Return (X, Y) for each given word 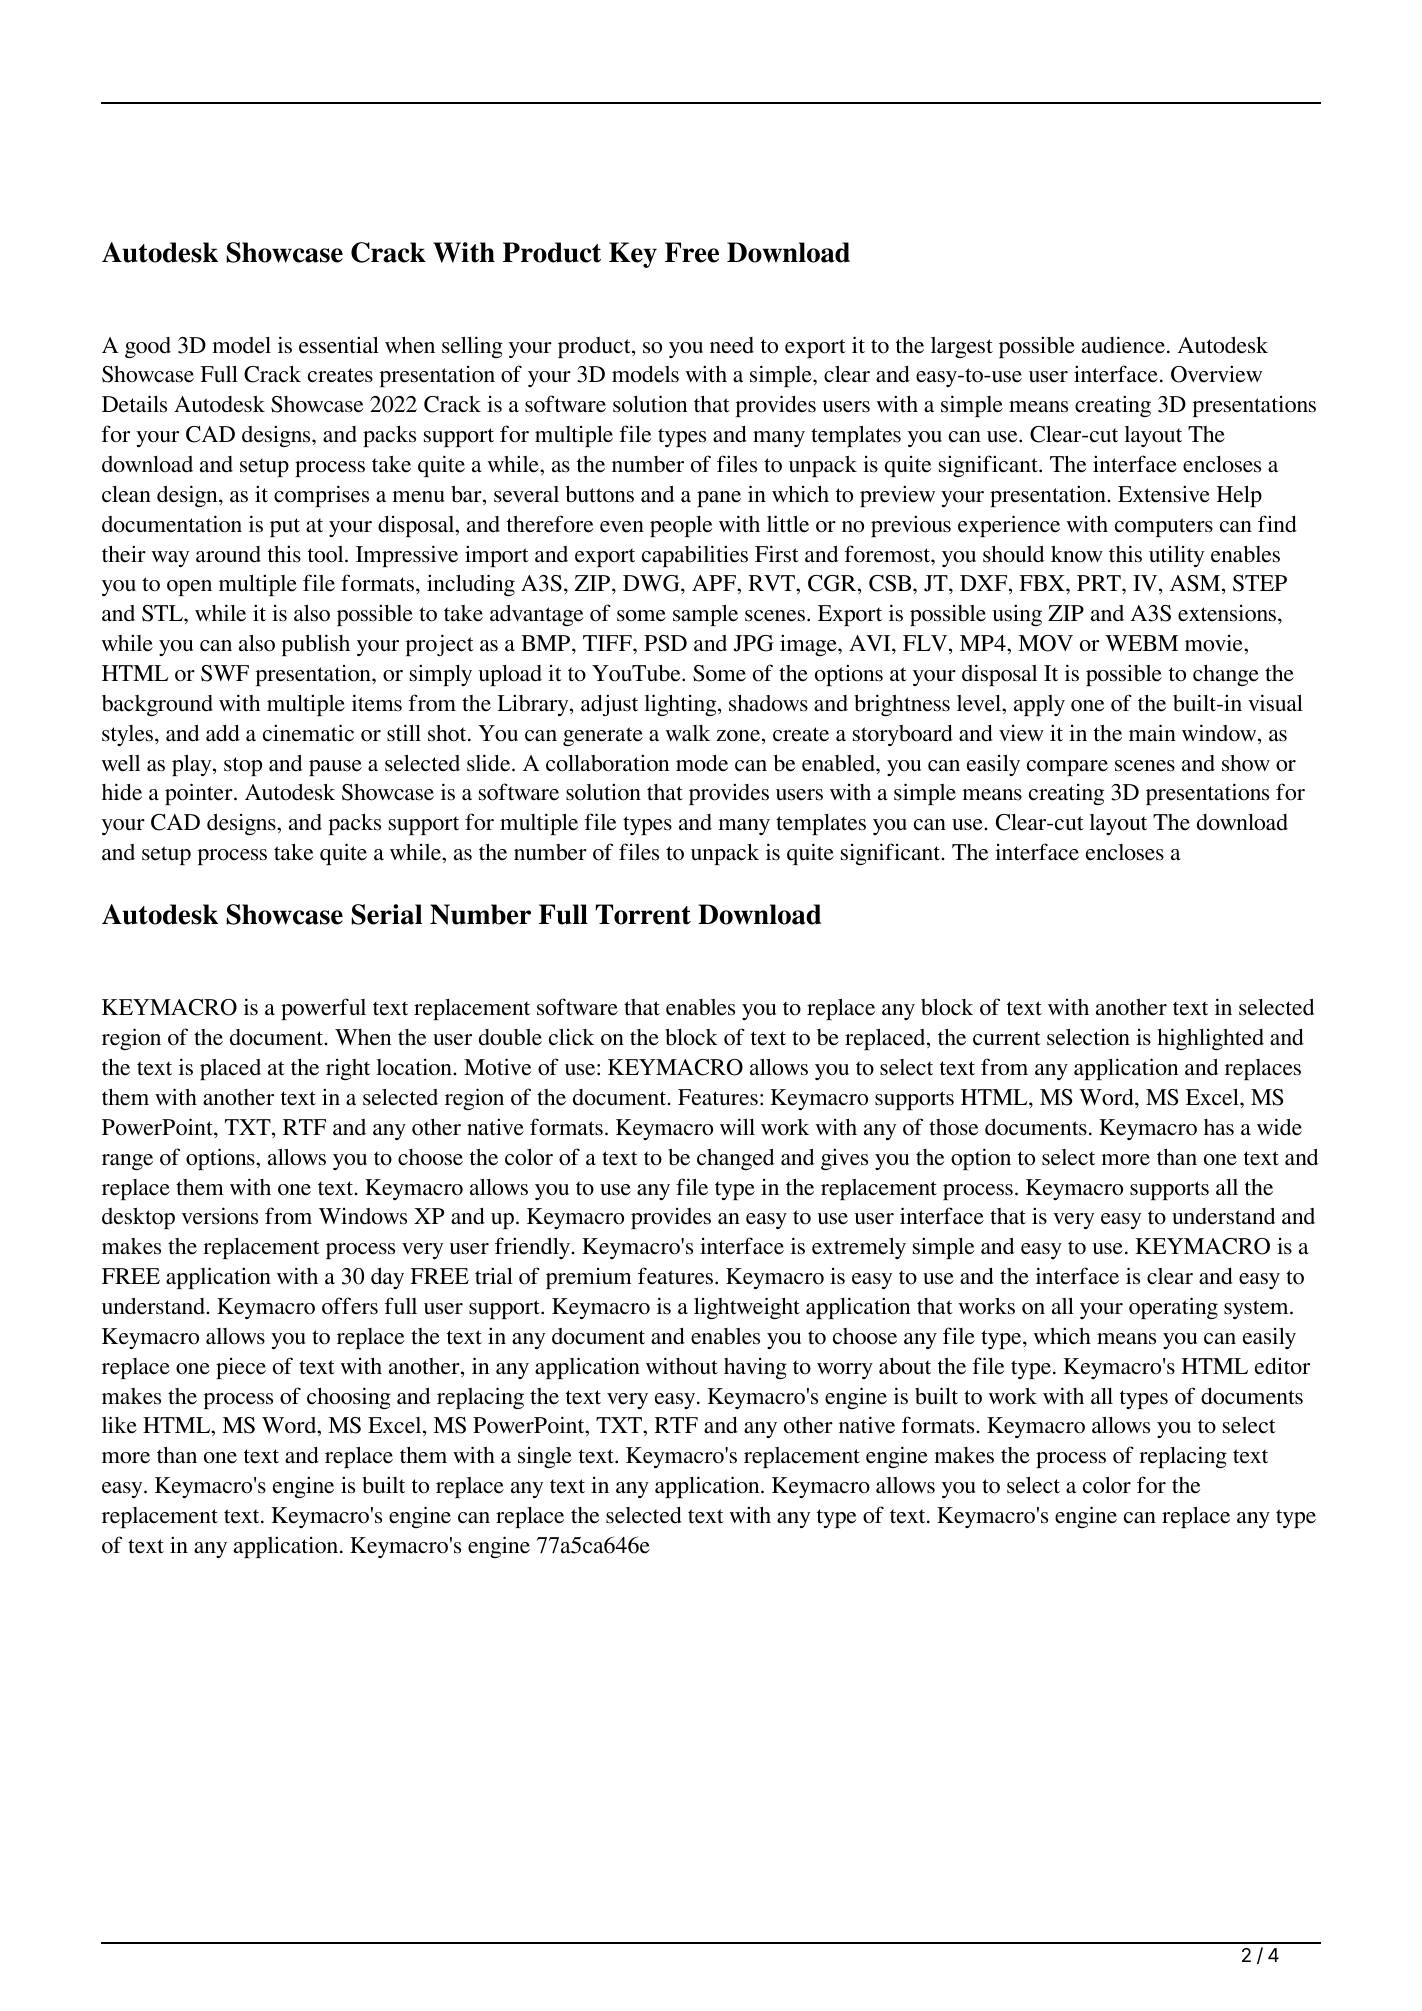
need (732, 345)
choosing (349, 1398)
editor (1282, 1366)
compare (1067, 768)
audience (1123, 345)
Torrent (643, 914)
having (755, 1368)
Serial (386, 914)
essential (339, 345)
